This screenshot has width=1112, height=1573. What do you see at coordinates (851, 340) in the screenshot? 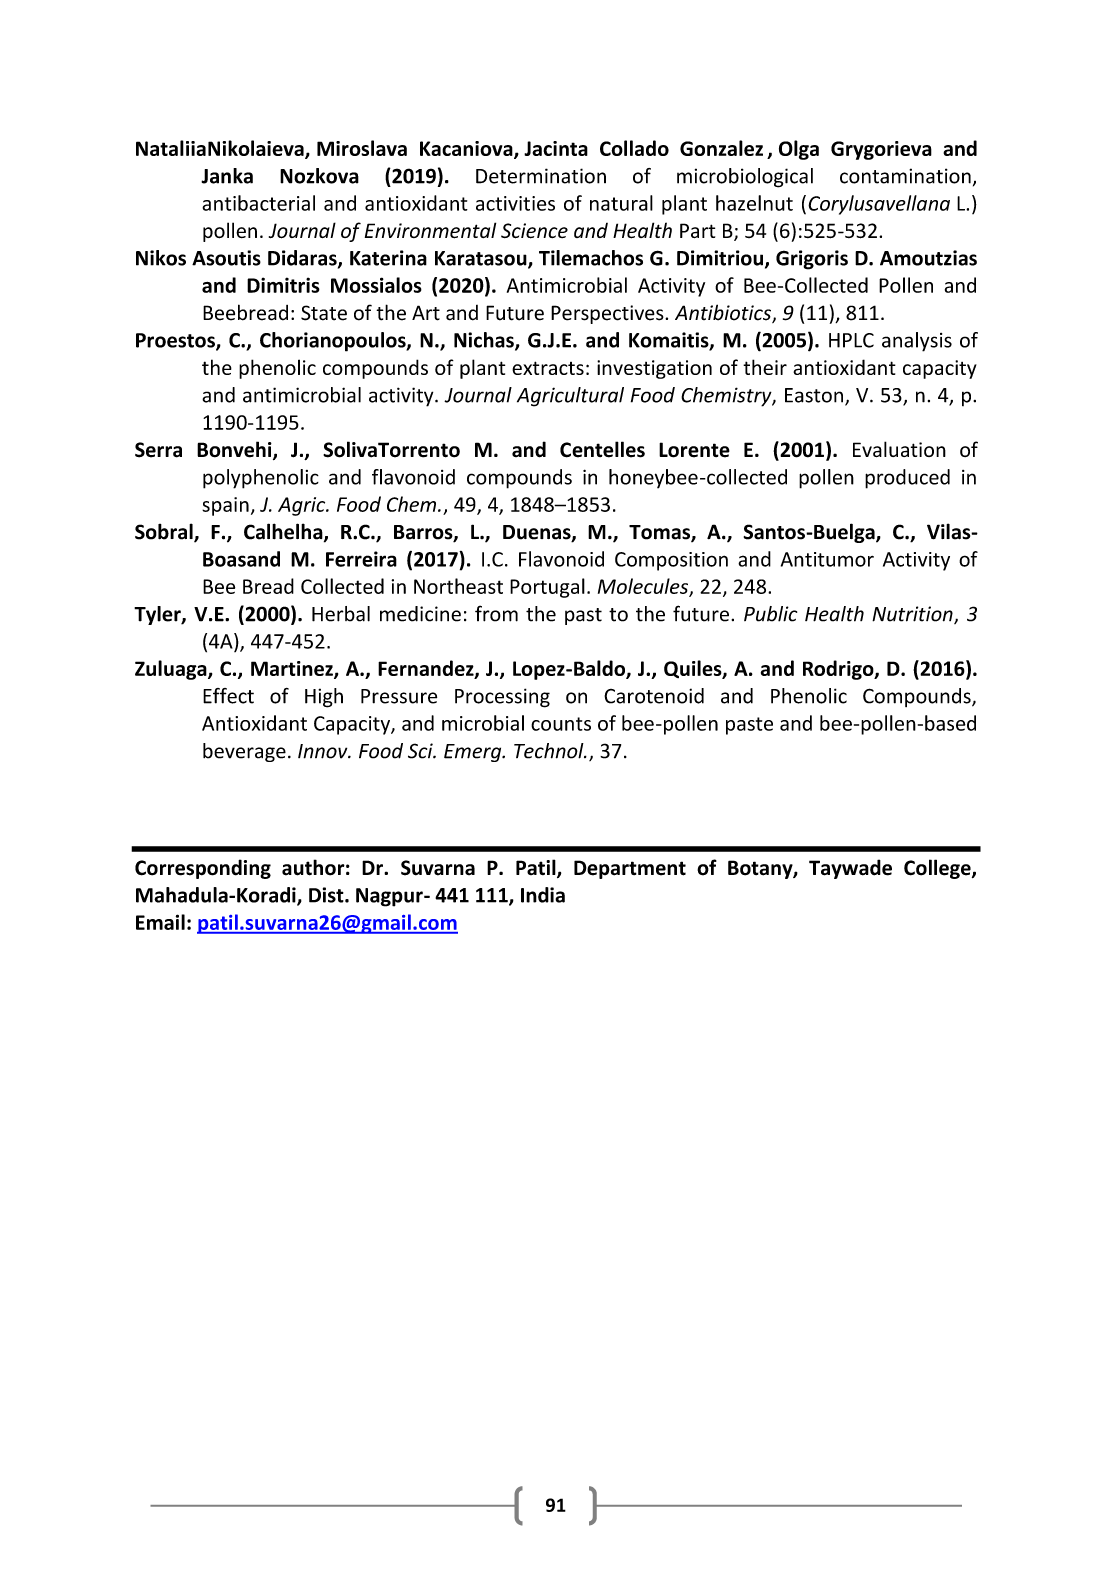
I see `HPLC` at bounding box center [851, 340].
